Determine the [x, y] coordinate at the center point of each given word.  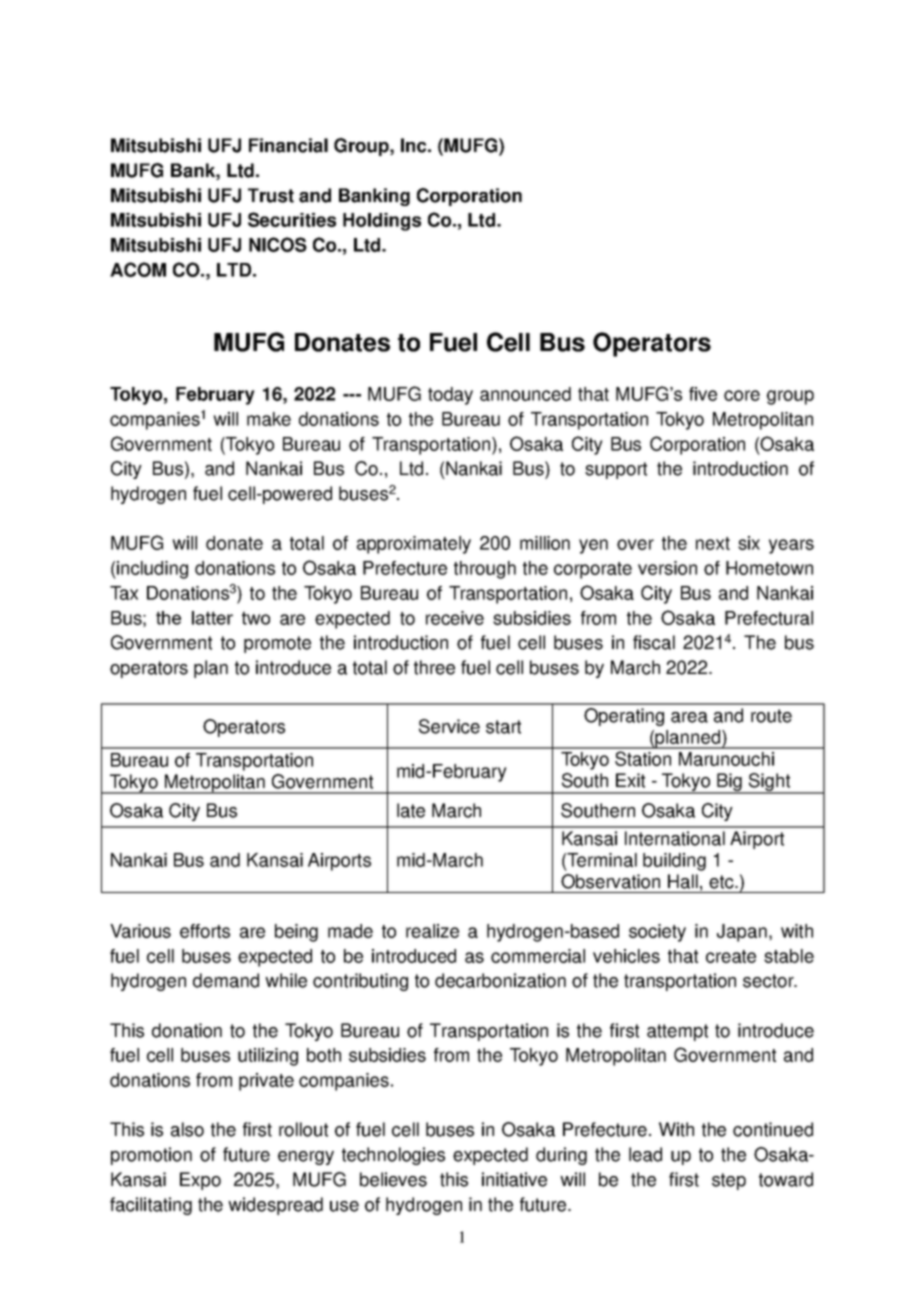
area [689, 717]
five [703, 394]
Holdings [382, 222]
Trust [271, 195]
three [434, 667]
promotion [151, 1156]
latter [212, 618]
